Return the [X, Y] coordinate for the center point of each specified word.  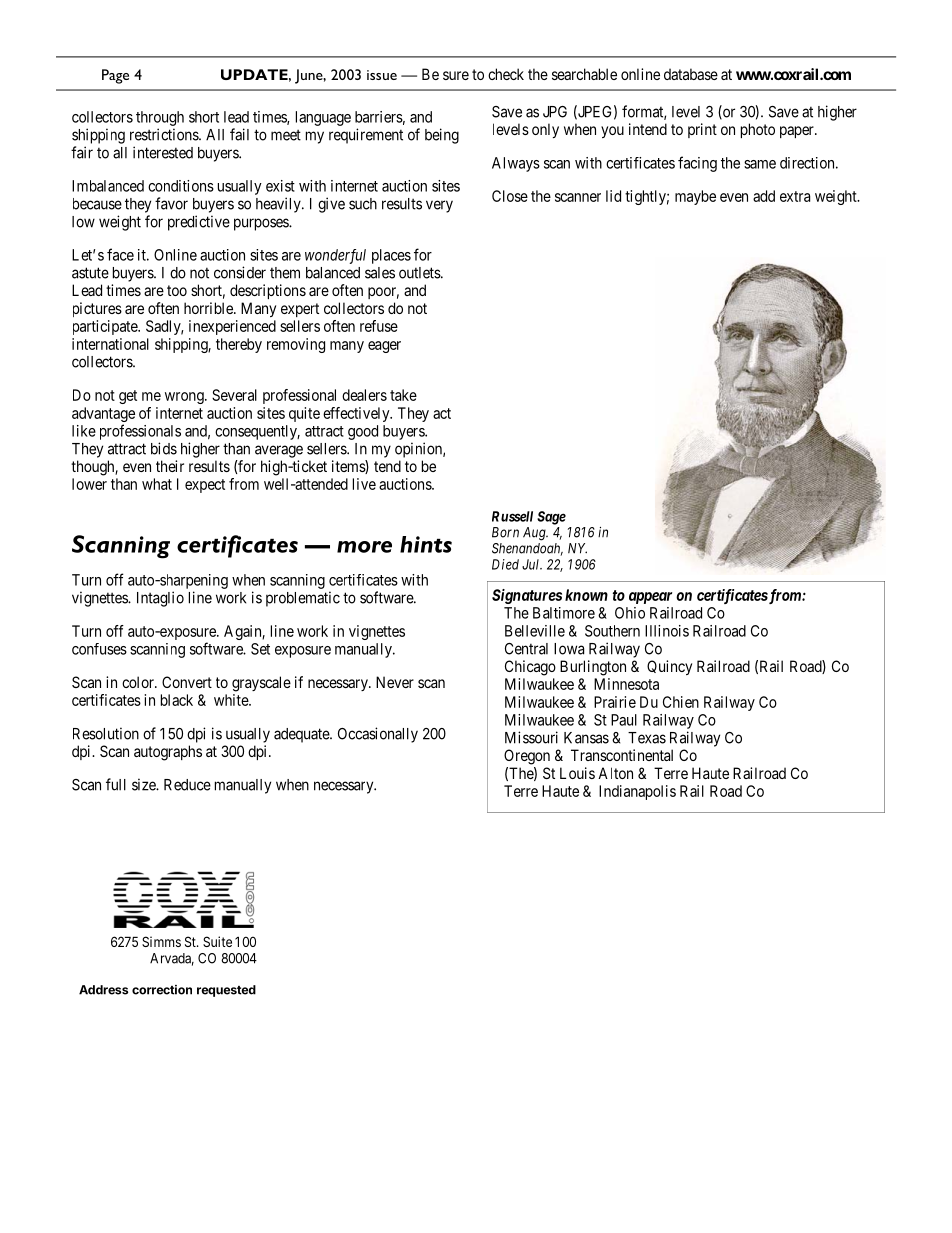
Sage [551, 518]
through [160, 118]
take [403, 395]
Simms [161, 941]
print [702, 130]
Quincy [669, 667]
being [442, 136]
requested [226, 991]
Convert [187, 682]
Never [395, 682]
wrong [185, 398]
